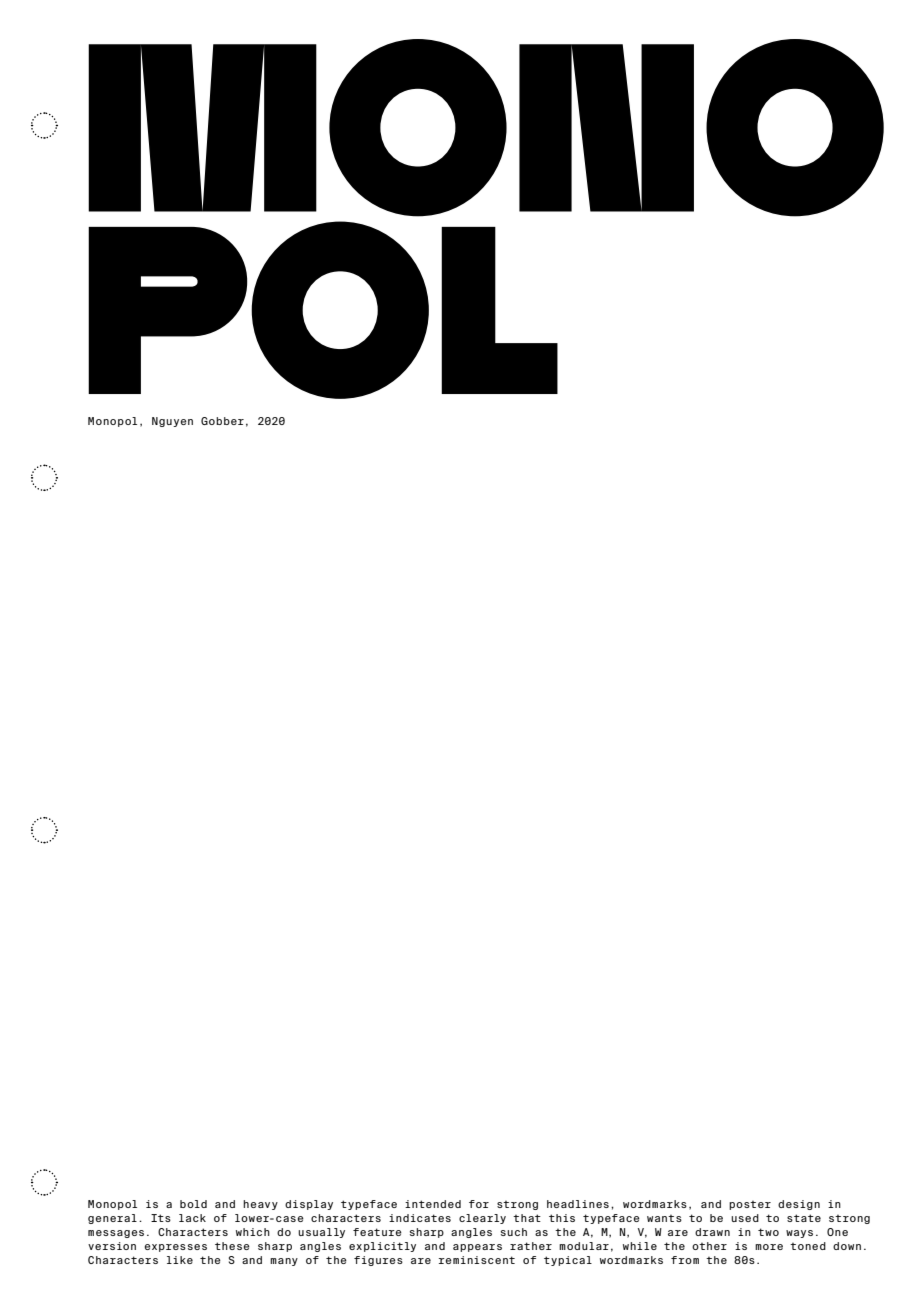  I want to click on bold, so click(193, 1204).
